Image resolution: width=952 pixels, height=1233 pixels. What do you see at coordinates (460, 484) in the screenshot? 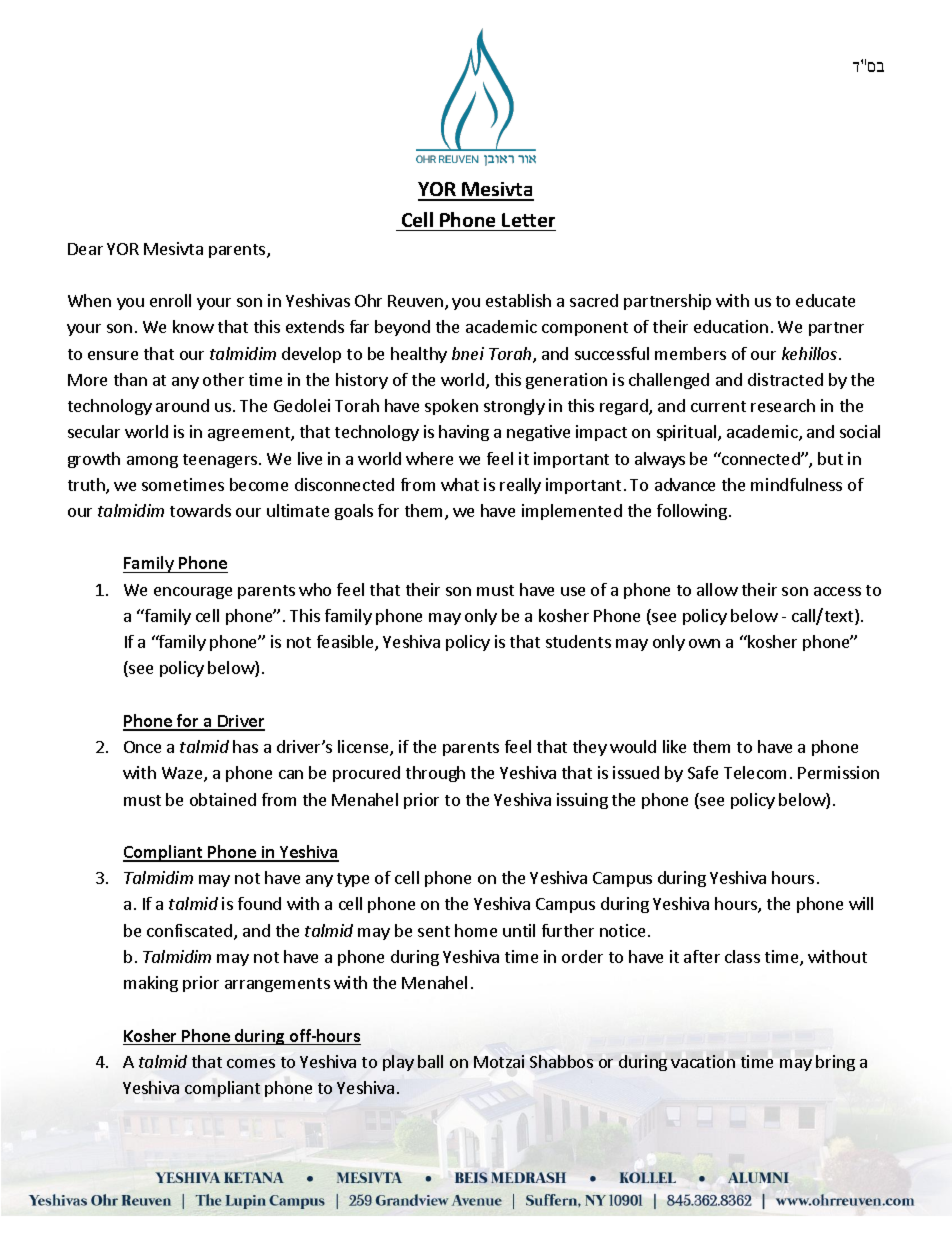
I see `what` at bounding box center [460, 484].
